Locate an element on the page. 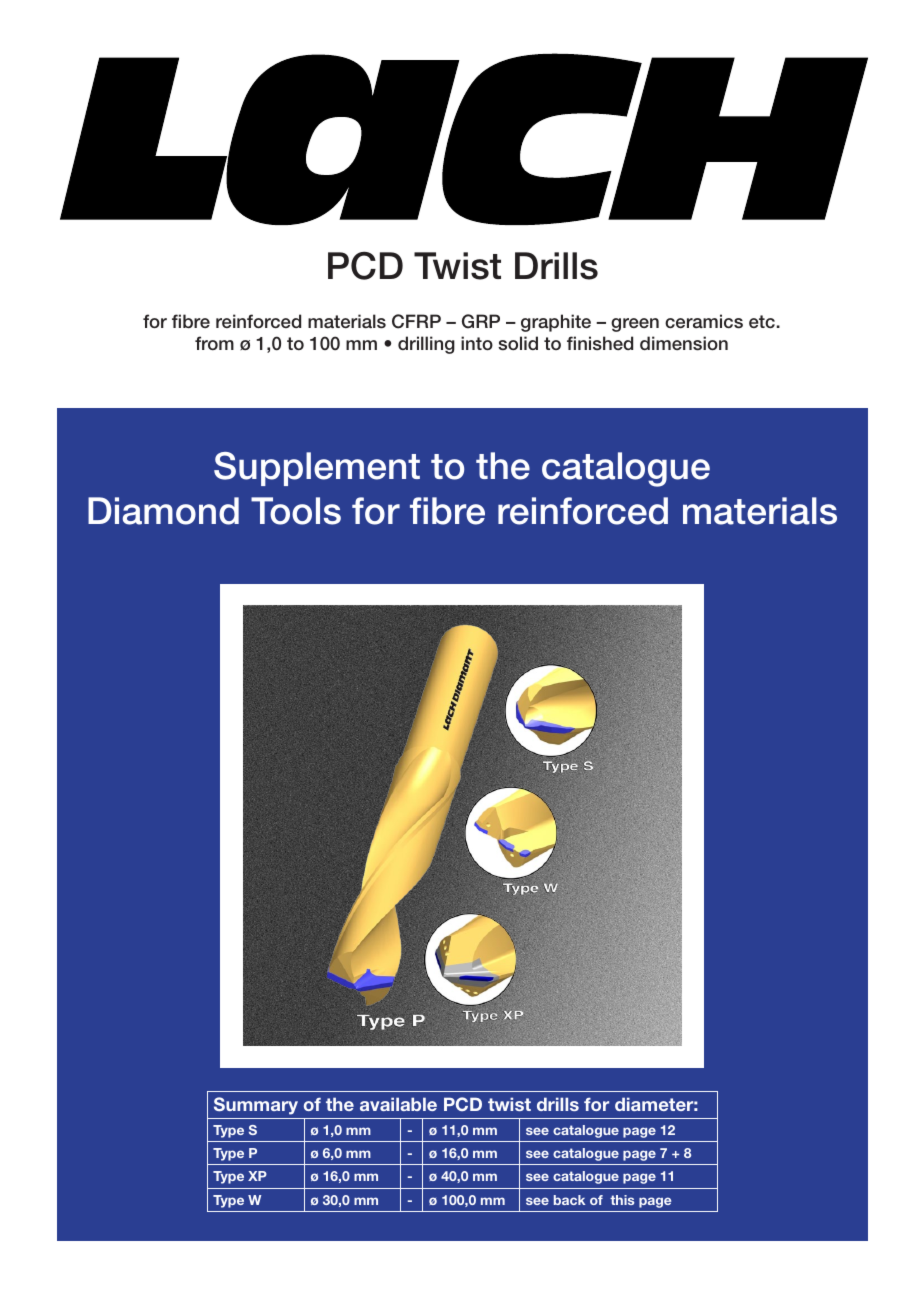 This document has width=924, height=1308. Tools is located at coordinates (296, 511).
